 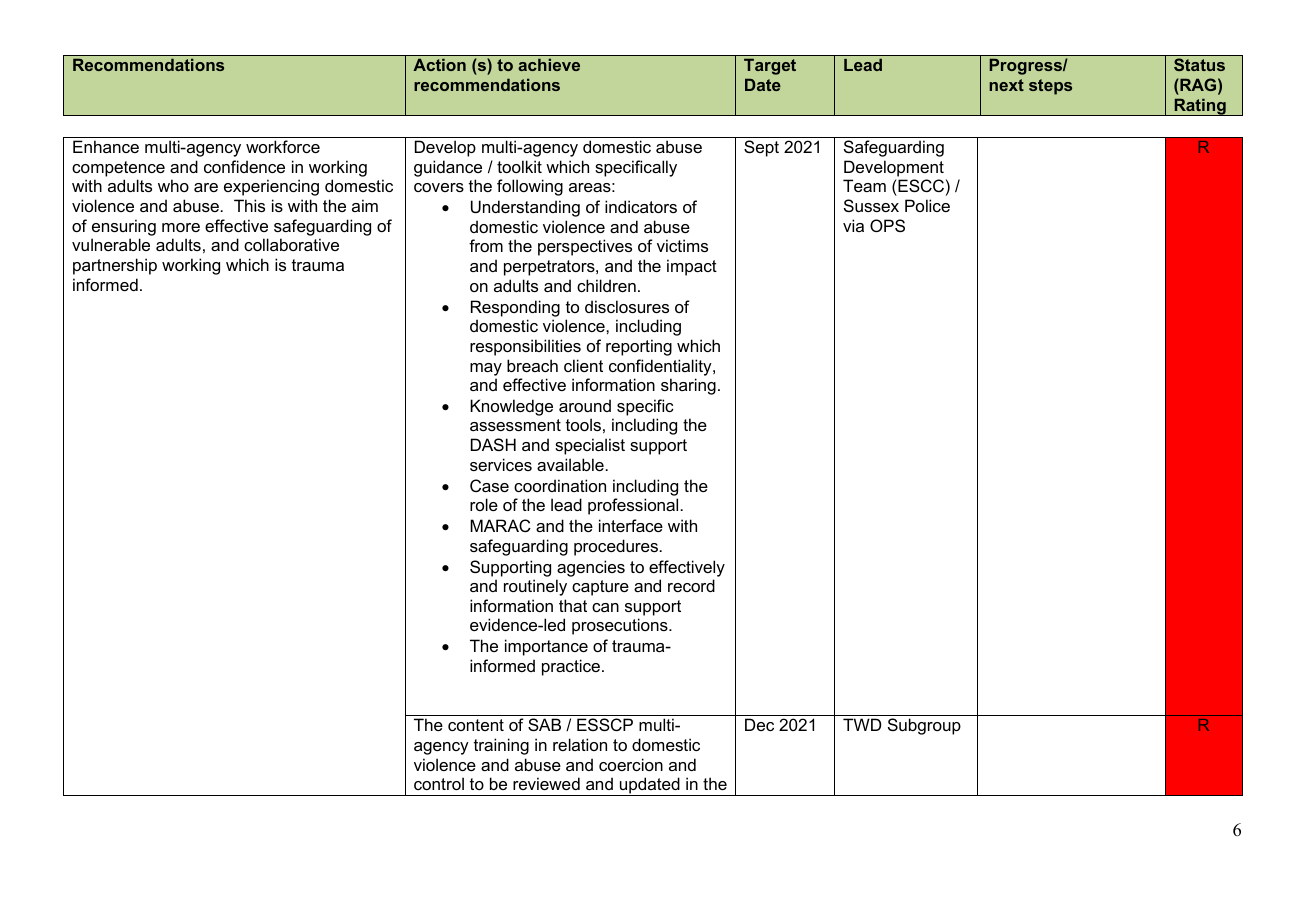 I want to click on steps, so click(x=1050, y=87).
